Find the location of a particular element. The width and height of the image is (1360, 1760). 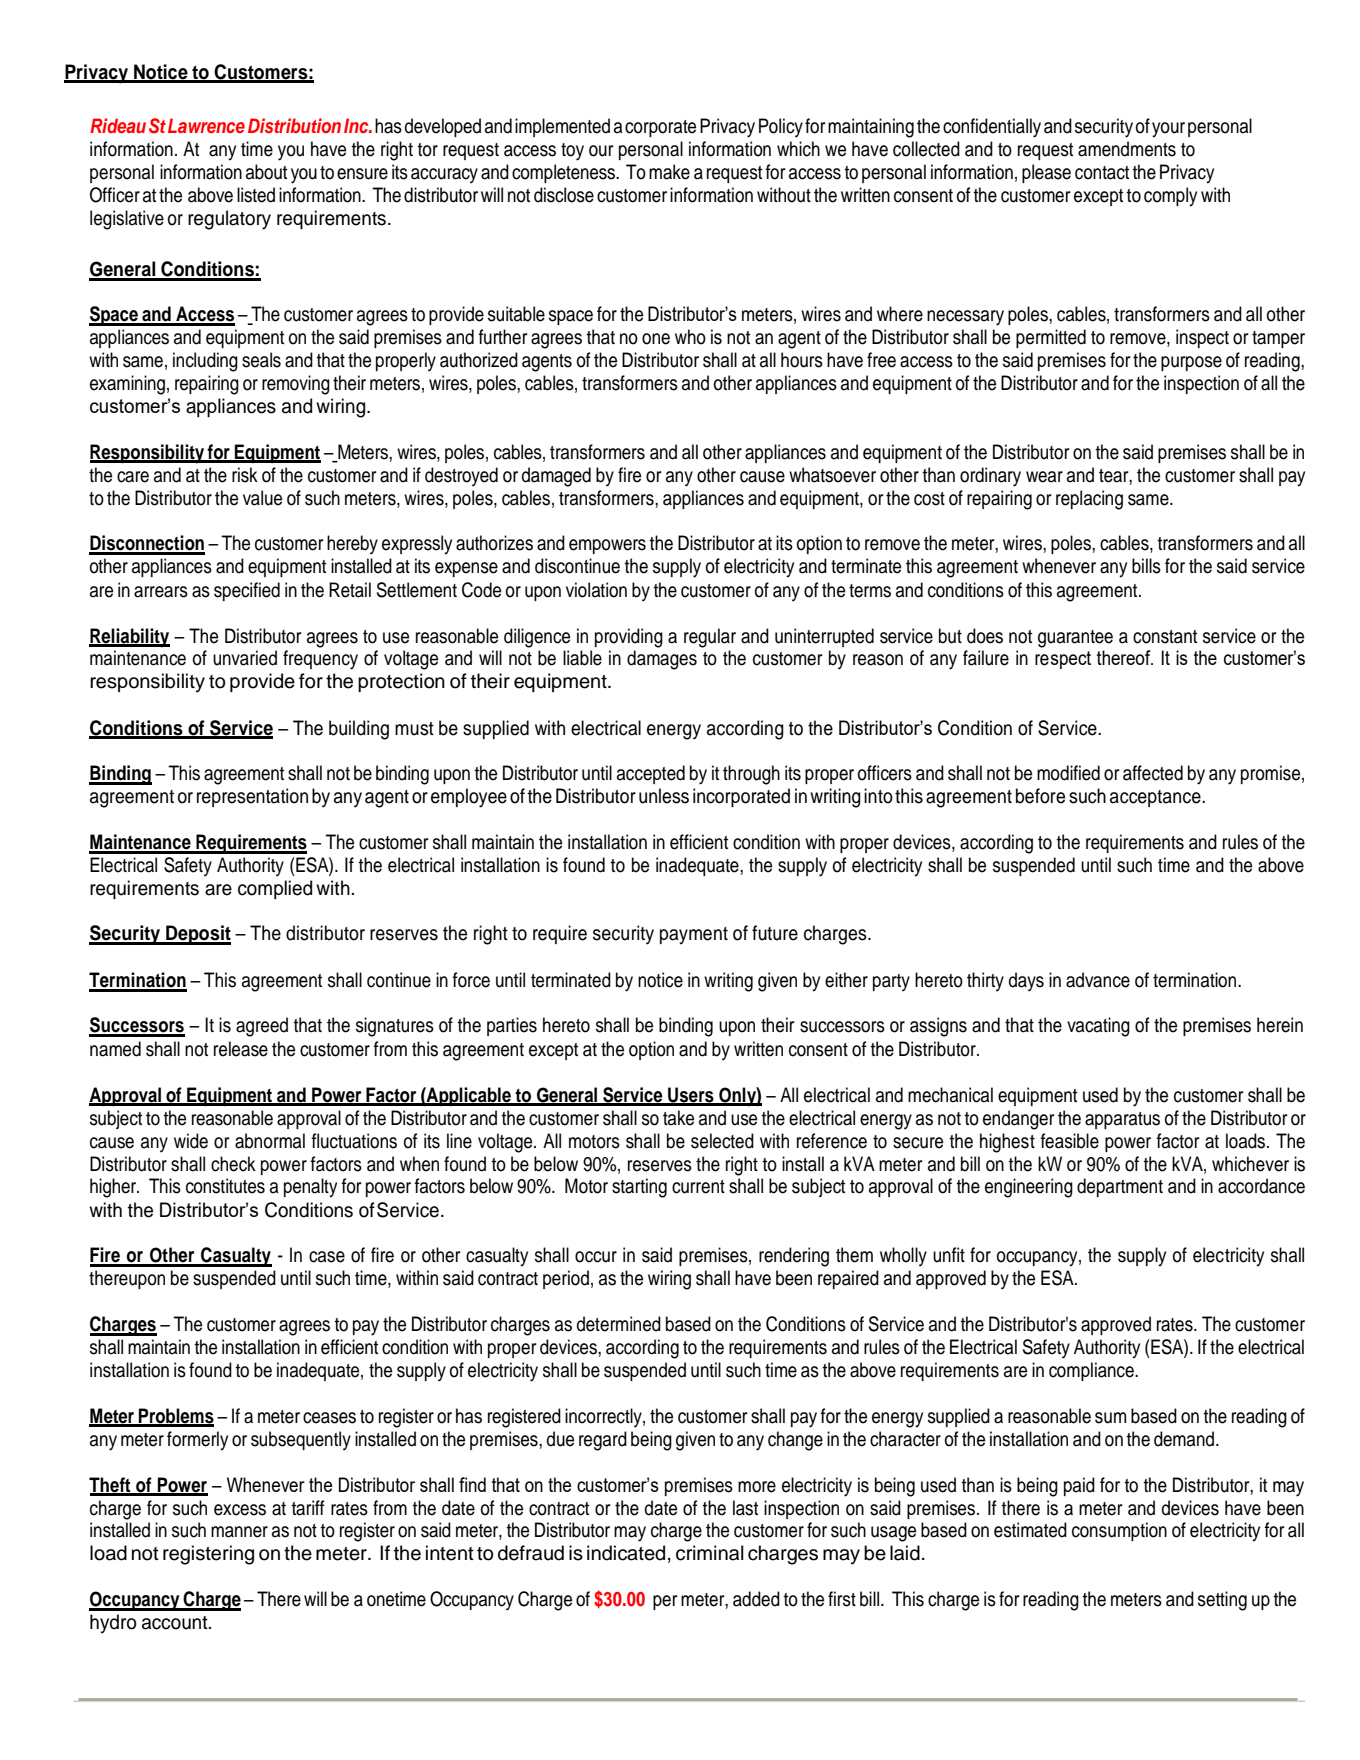

acceptance is located at coordinates (1156, 798).
